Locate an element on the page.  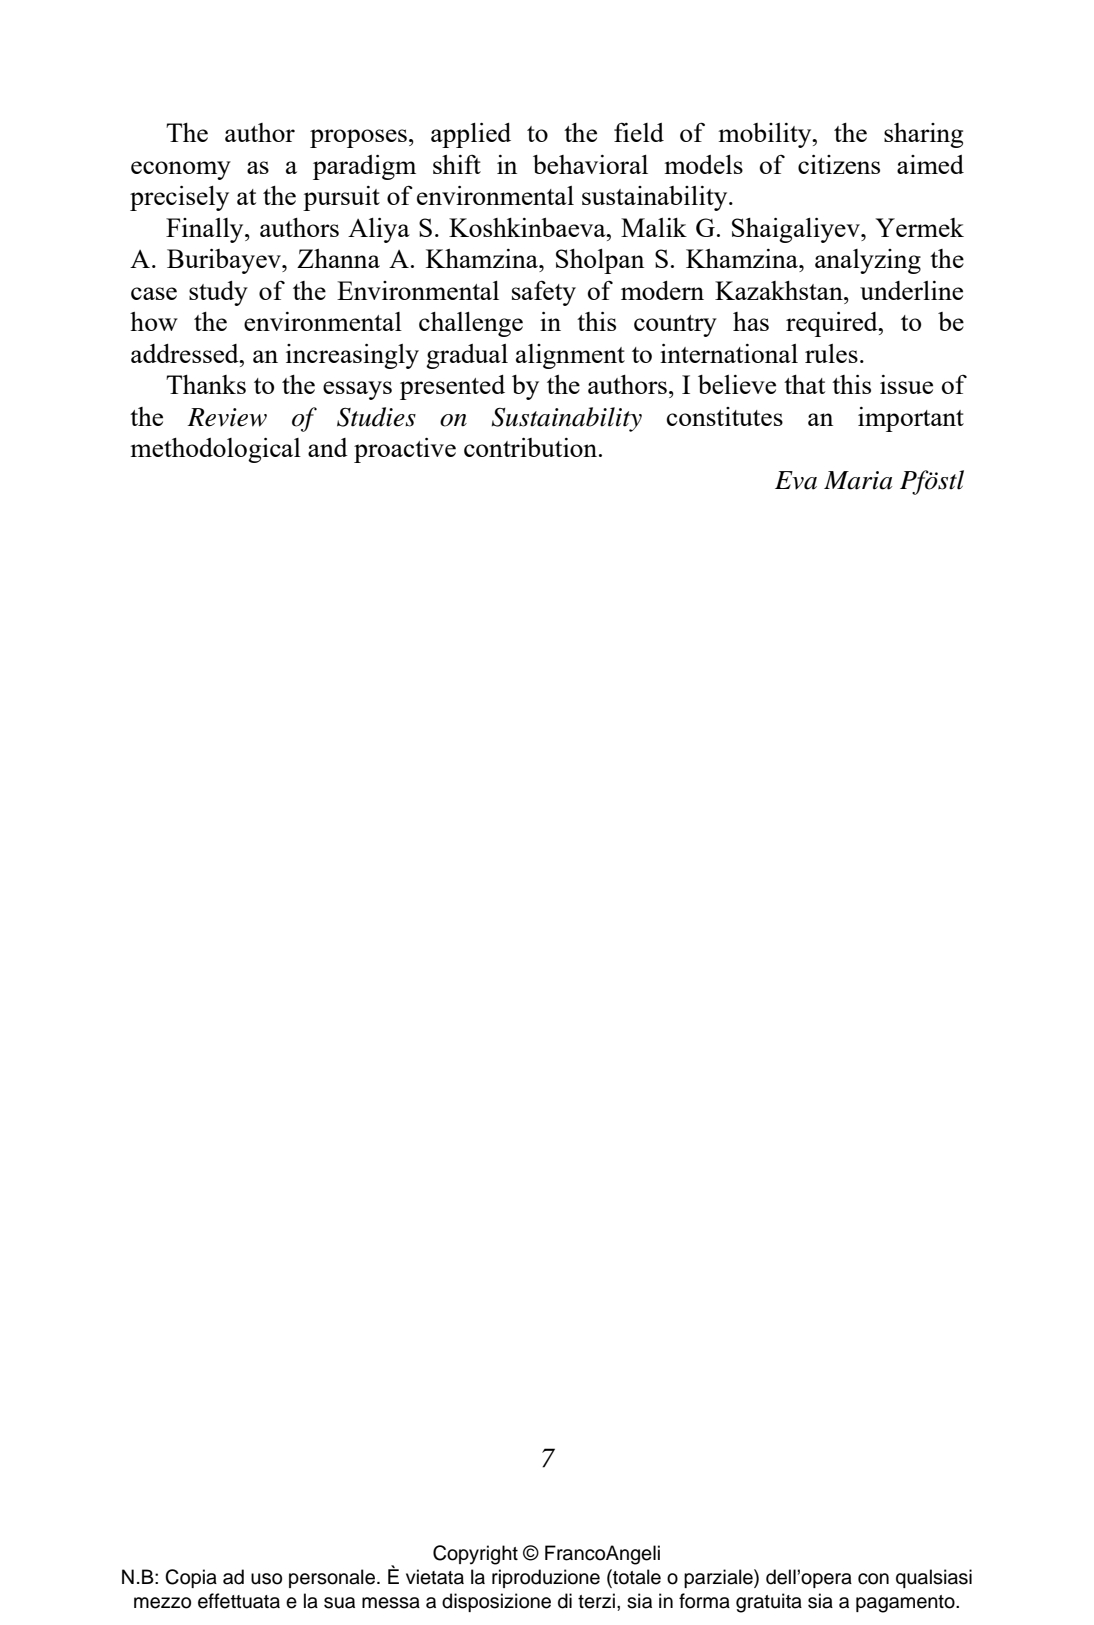
economy is located at coordinates (181, 170).
